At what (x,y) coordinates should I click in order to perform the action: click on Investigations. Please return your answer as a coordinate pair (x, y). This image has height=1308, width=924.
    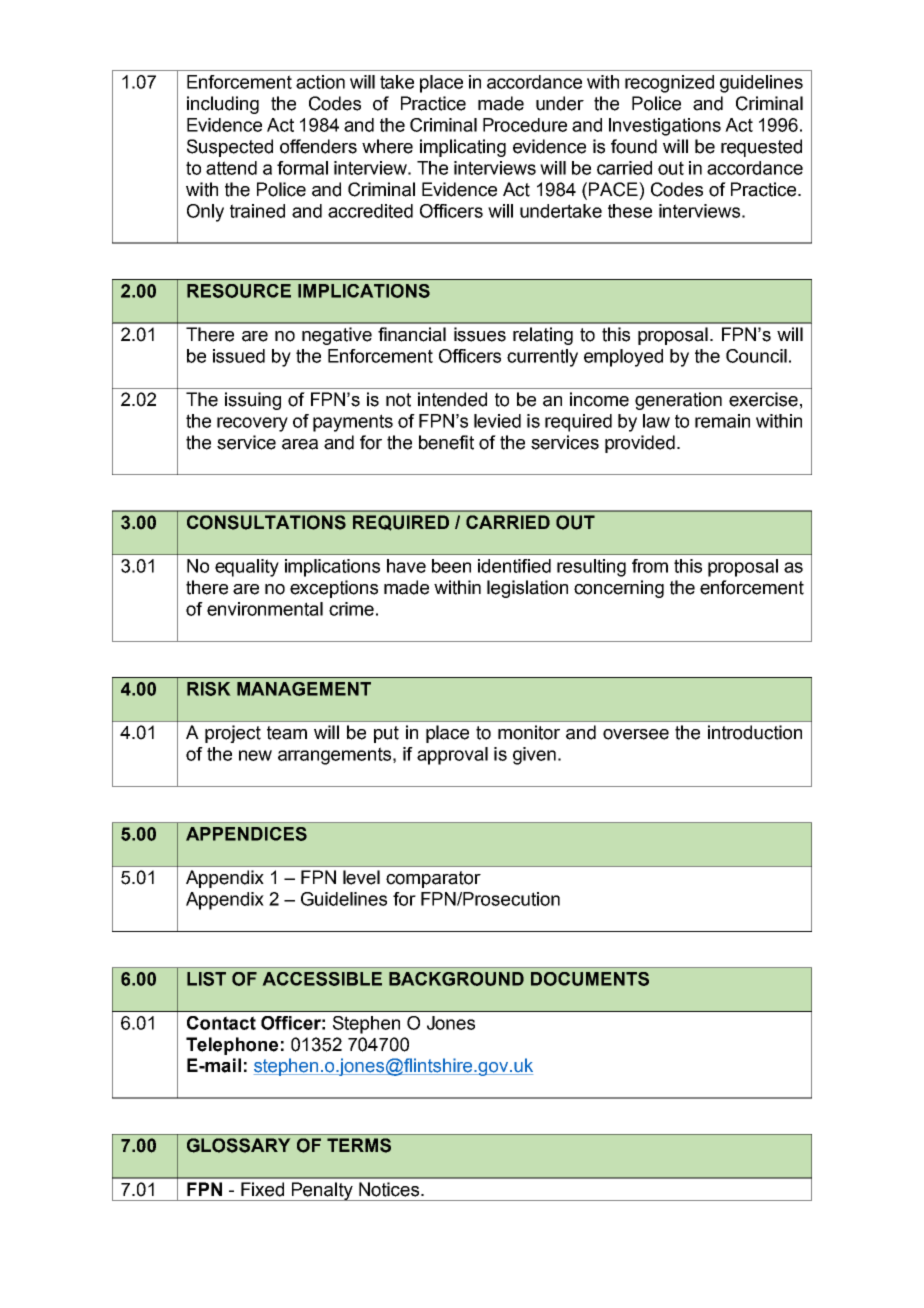
    Looking at the image, I should click on (665, 127).
